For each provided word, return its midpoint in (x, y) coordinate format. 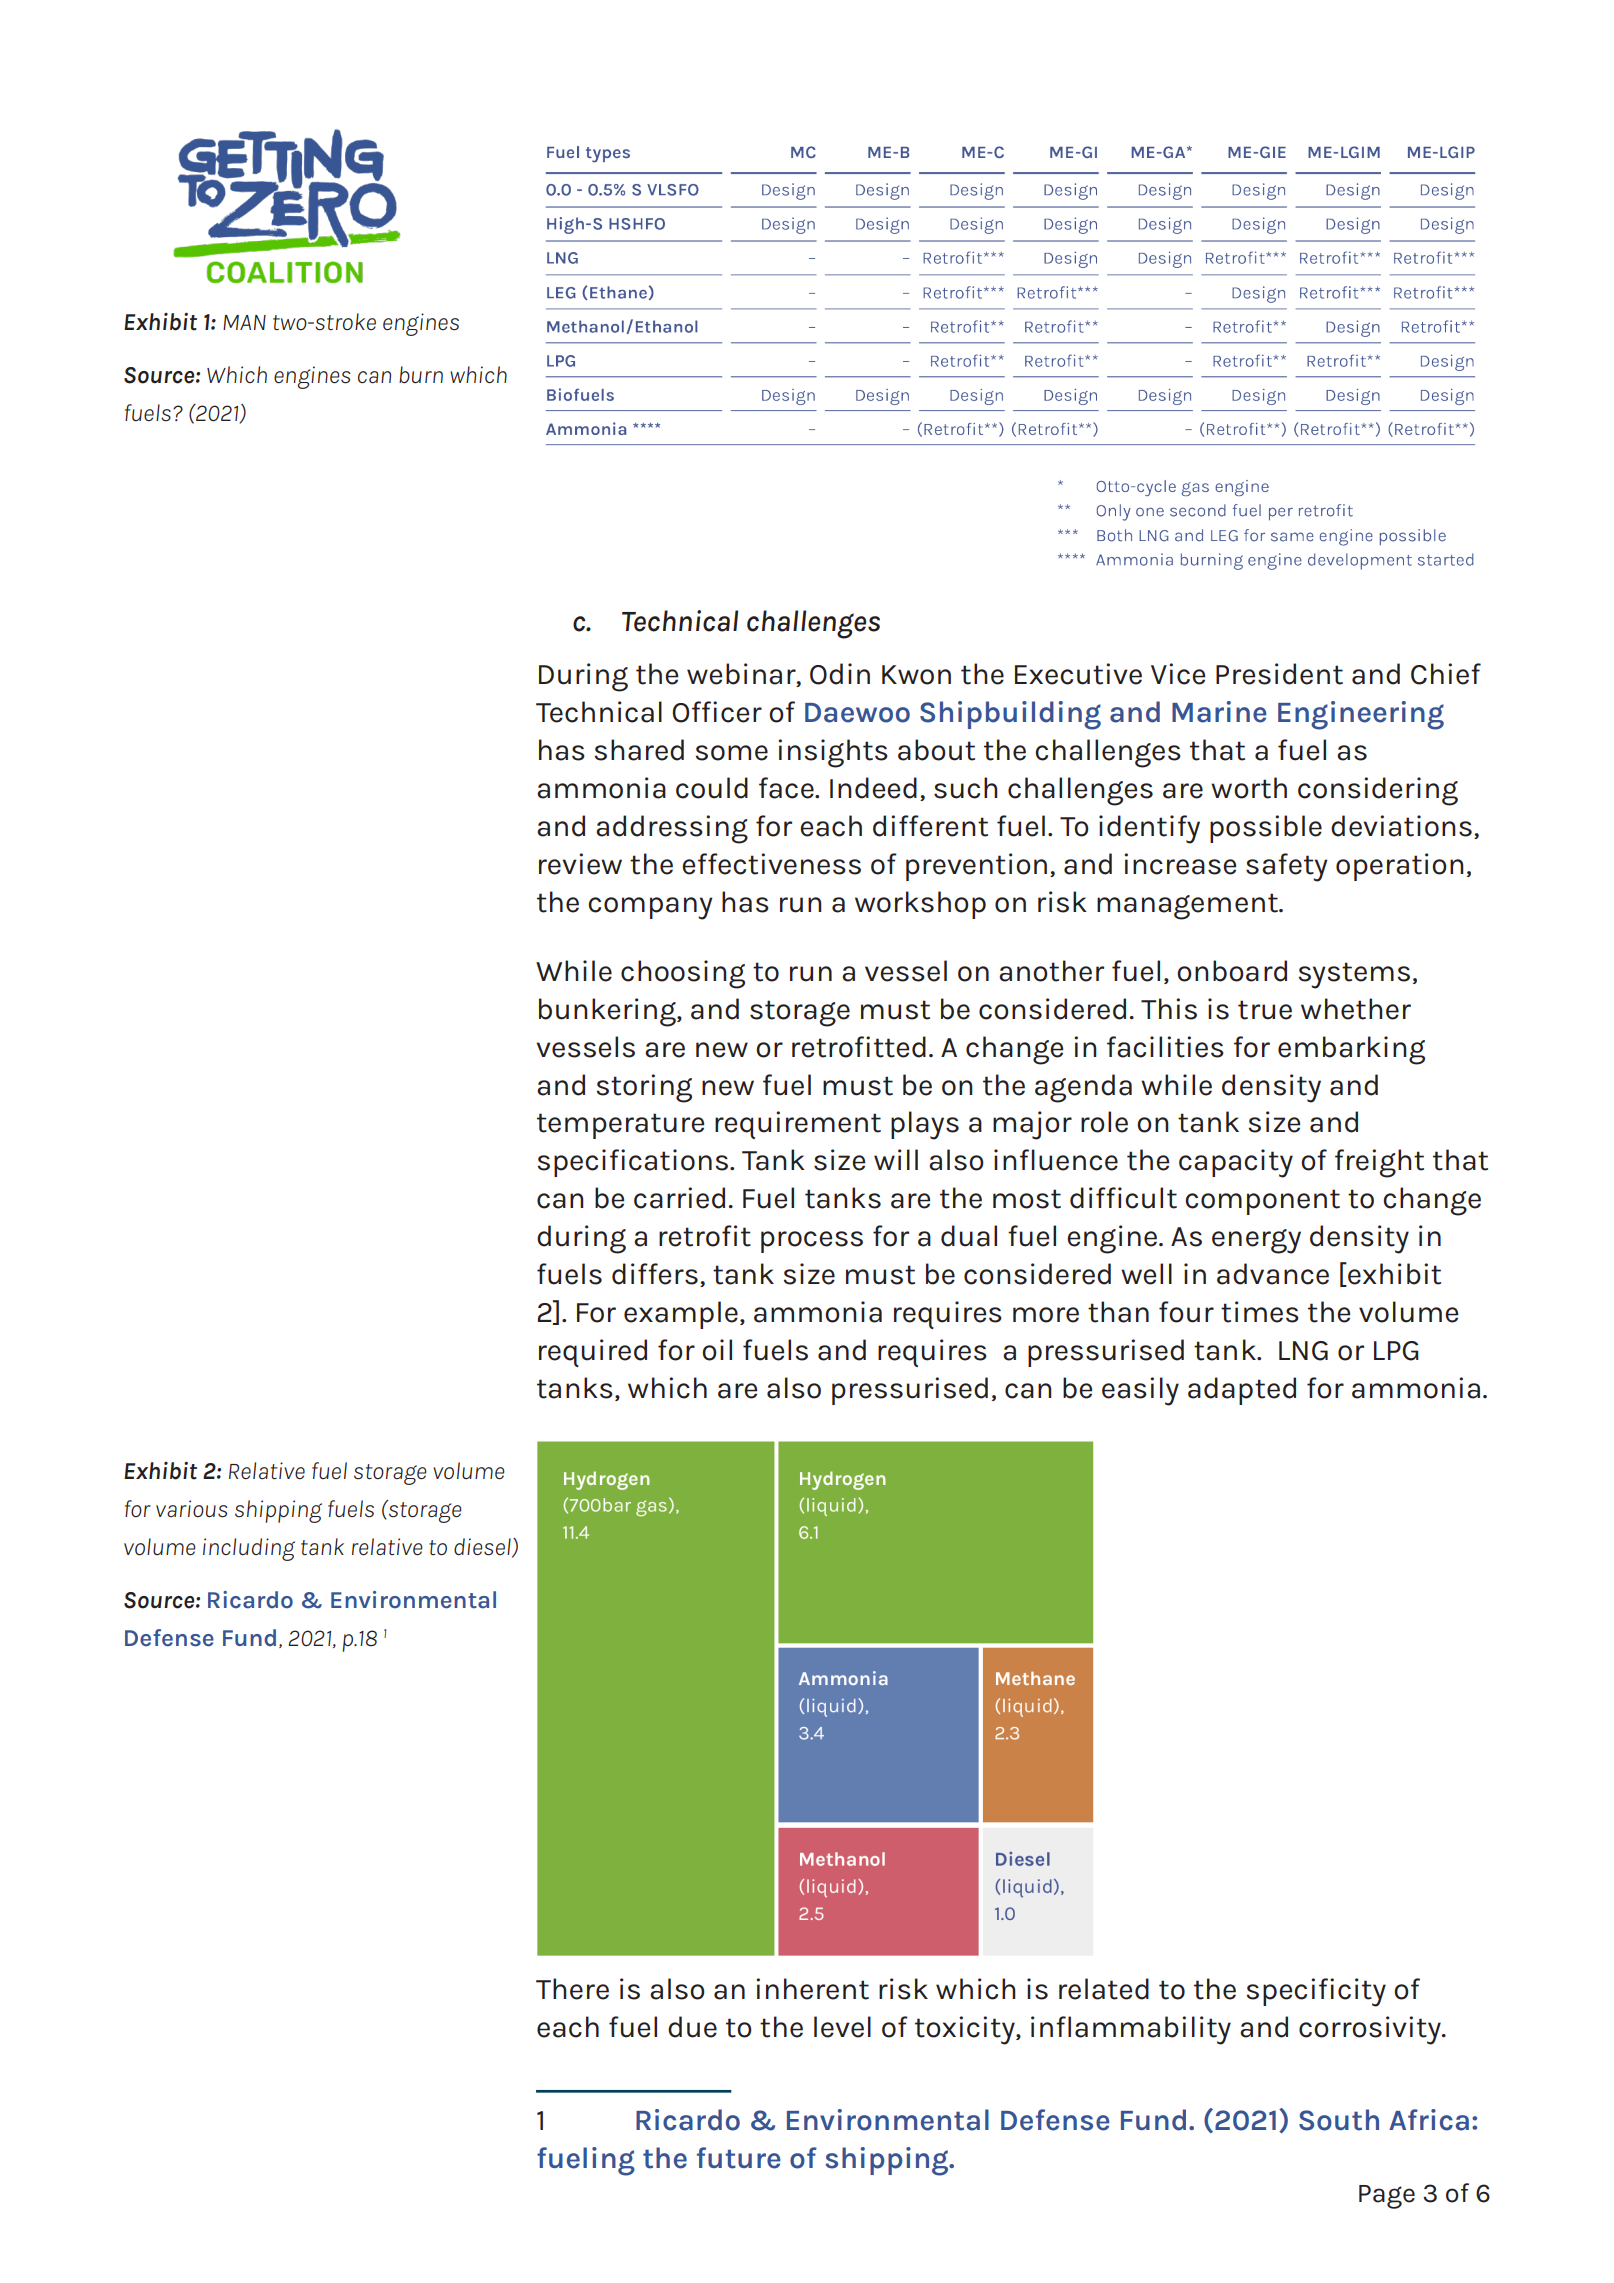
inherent (812, 1989)
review (580, 864)
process (812, 1242)
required (593, 1353)
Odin (840, 674)
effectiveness (771, 864)
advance (1273, 1274)
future (739, 2158)
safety (1287, 867)
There (572, 1989)
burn (421, 374)
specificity (1316, 1992)
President (1279, 674)
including (249, 1549)
